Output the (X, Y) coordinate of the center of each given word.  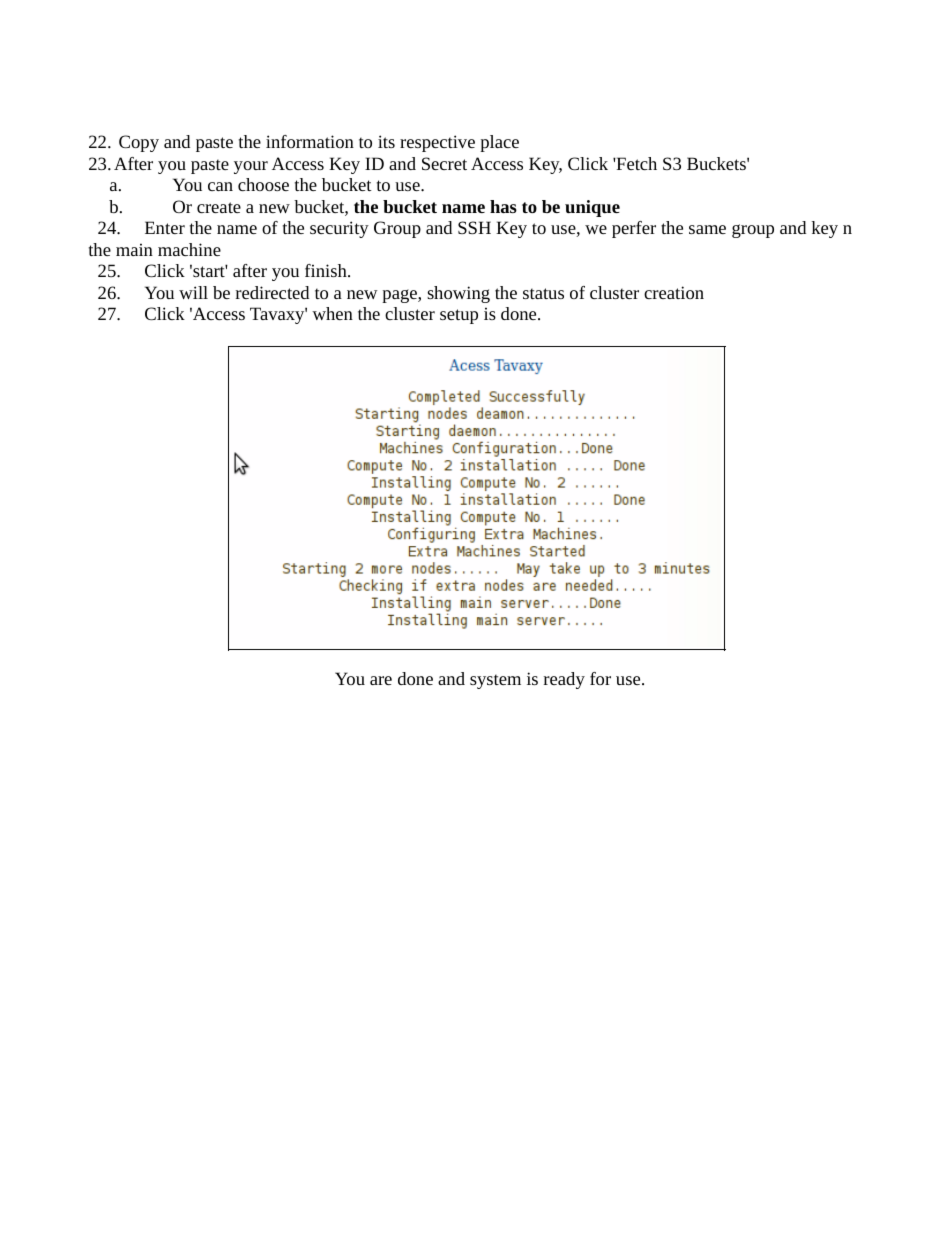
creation (674, 292)
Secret (444, 163)
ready (564, 680)
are (381, 680)
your (251, 167)
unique (592, 208)
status (543, 293)
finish (327, 270)
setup (459, 316)
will (193, 292)
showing (458, 294)
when (332, 313)
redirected (272, 292)
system (495, 681)
